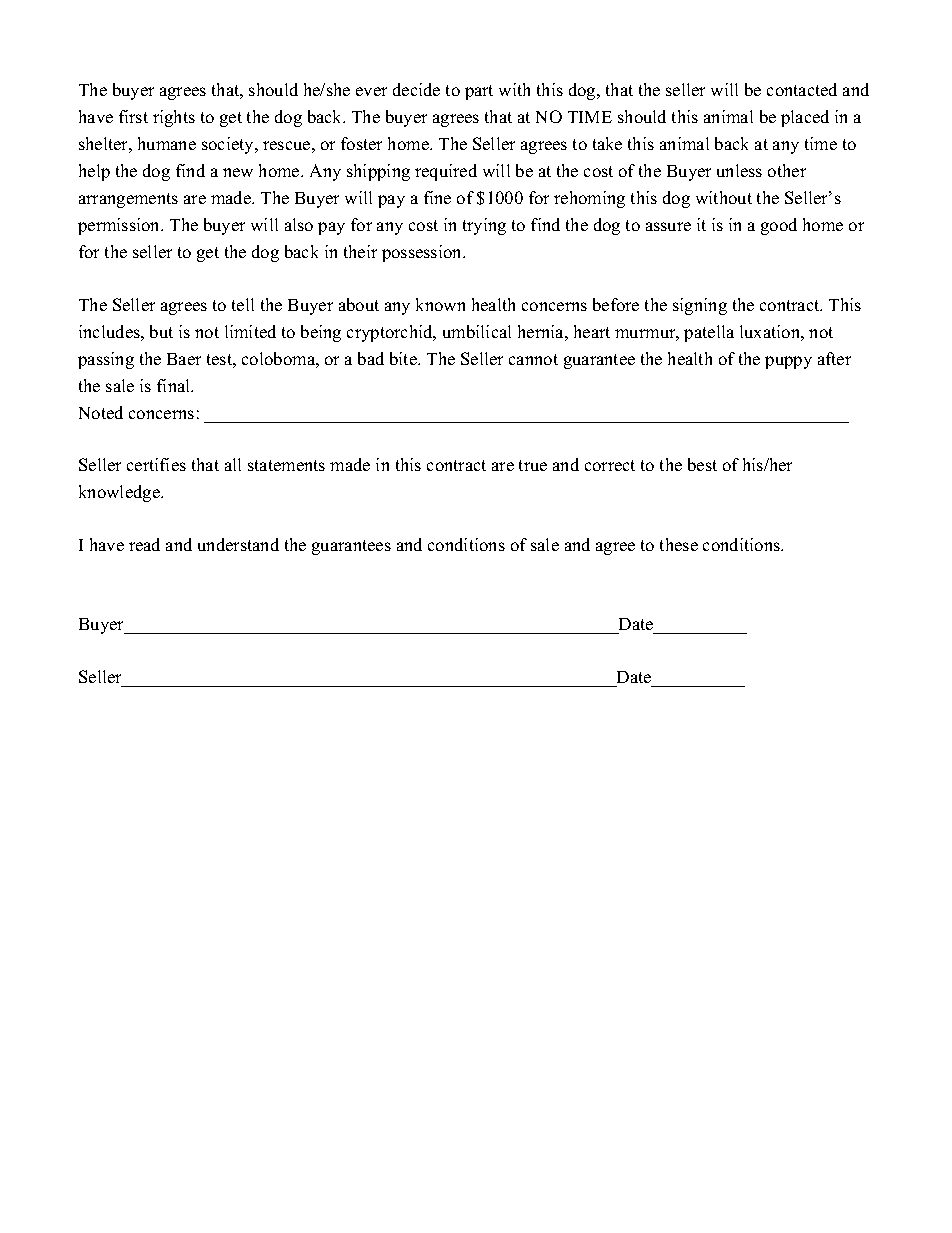 The height and width of the screenshot is (1233, 952). I want to click on final, so click(175, 385).
